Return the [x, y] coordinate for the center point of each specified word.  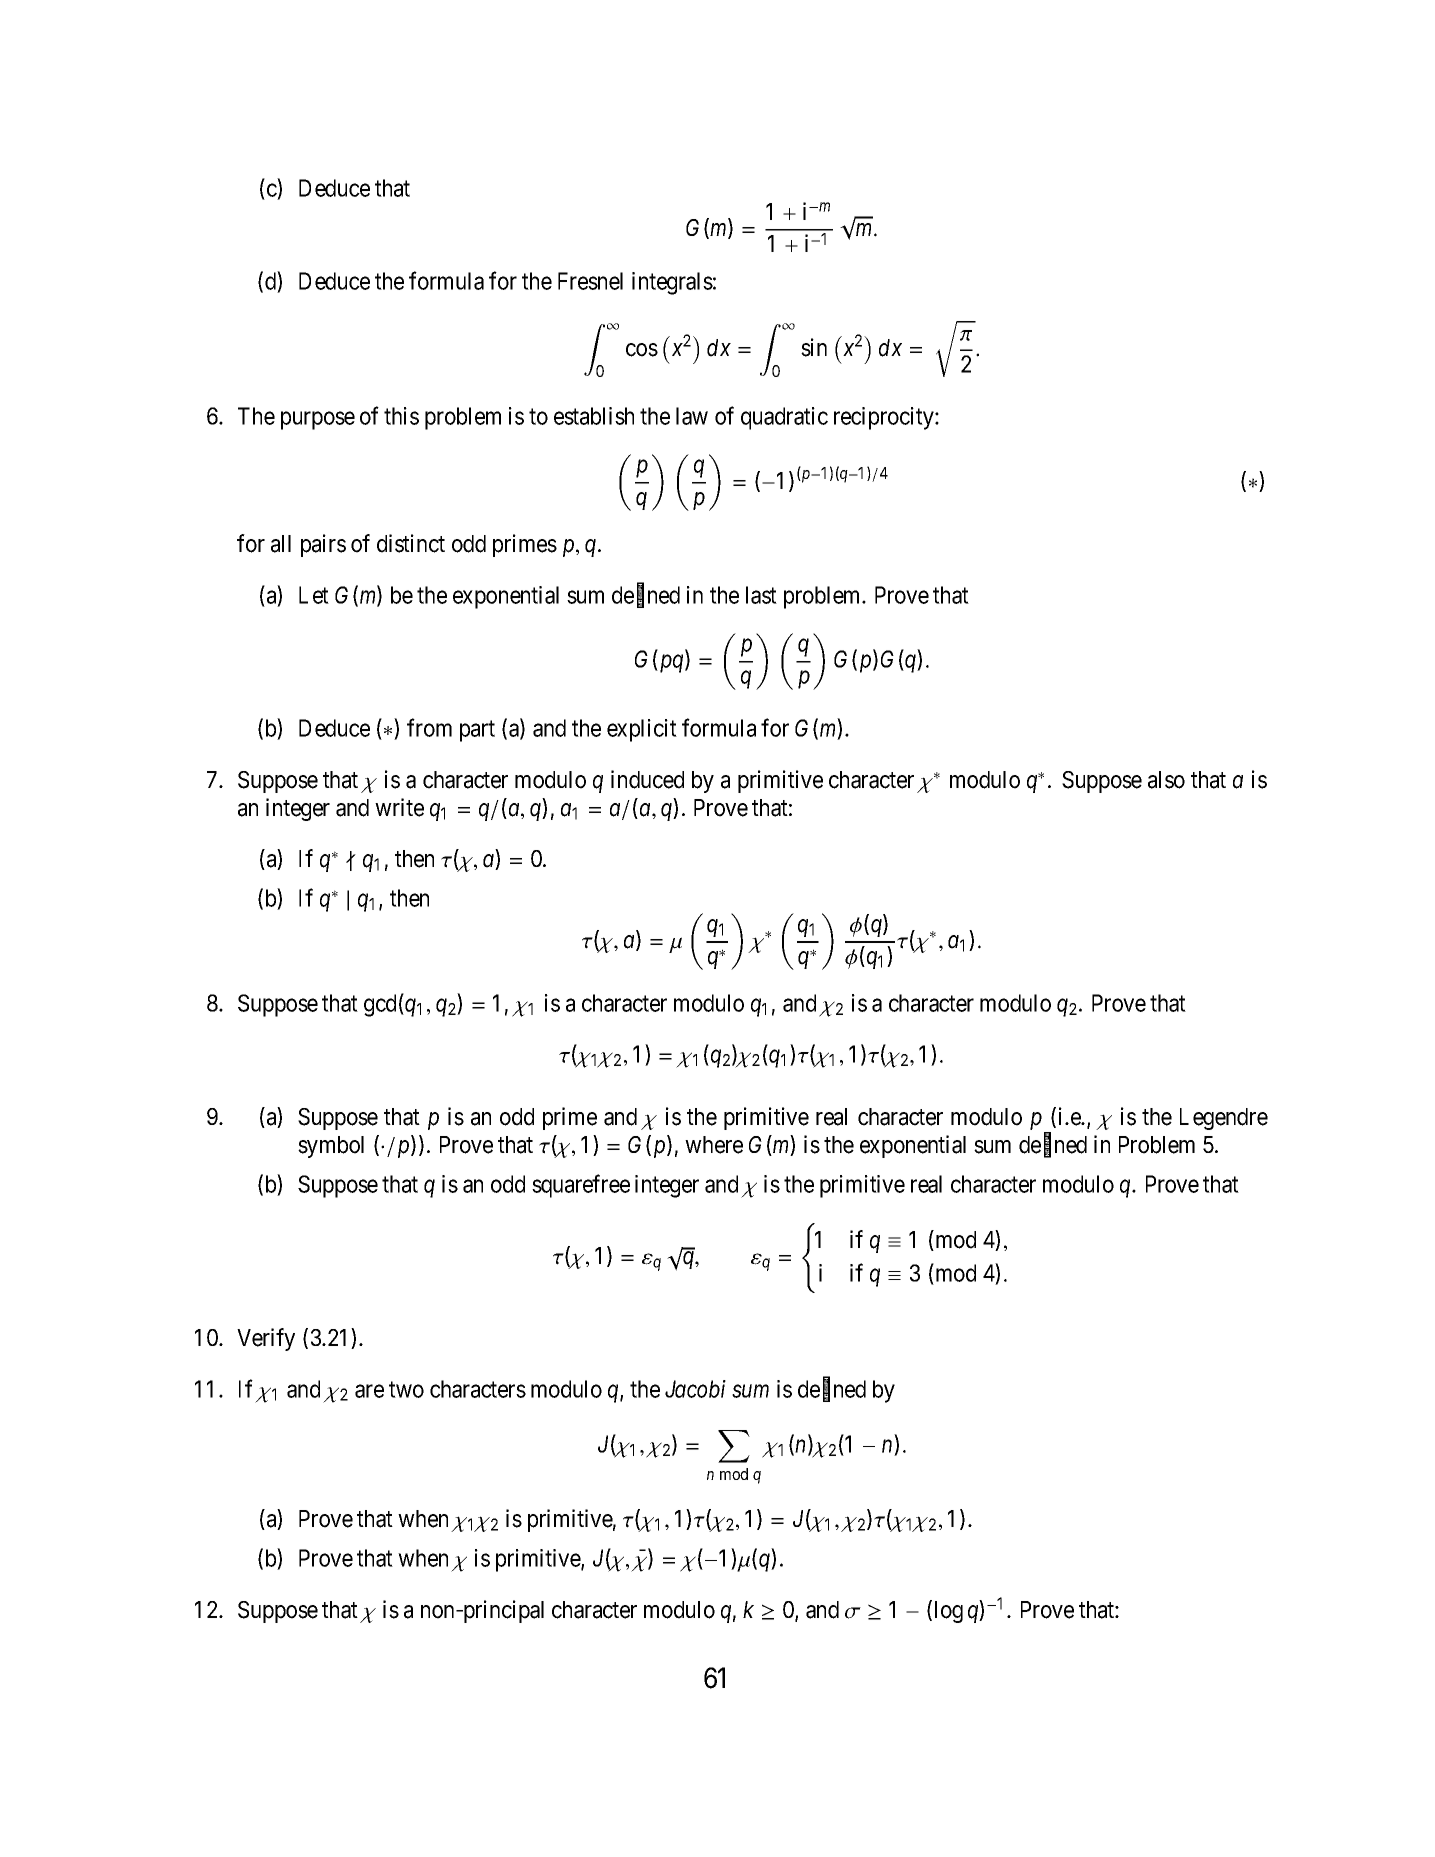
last [761, 595]
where [714, 1145]
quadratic [784, 418]
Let [314, 595]
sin [814, 347]
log [949, 1612]
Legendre [1224, 1119]
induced [647, 779]
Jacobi [695, 1389]
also [1166, 780]
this [401, 416]
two [406, 1390]
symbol [331, 1147]
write [399, 807]
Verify [266, 1339]
